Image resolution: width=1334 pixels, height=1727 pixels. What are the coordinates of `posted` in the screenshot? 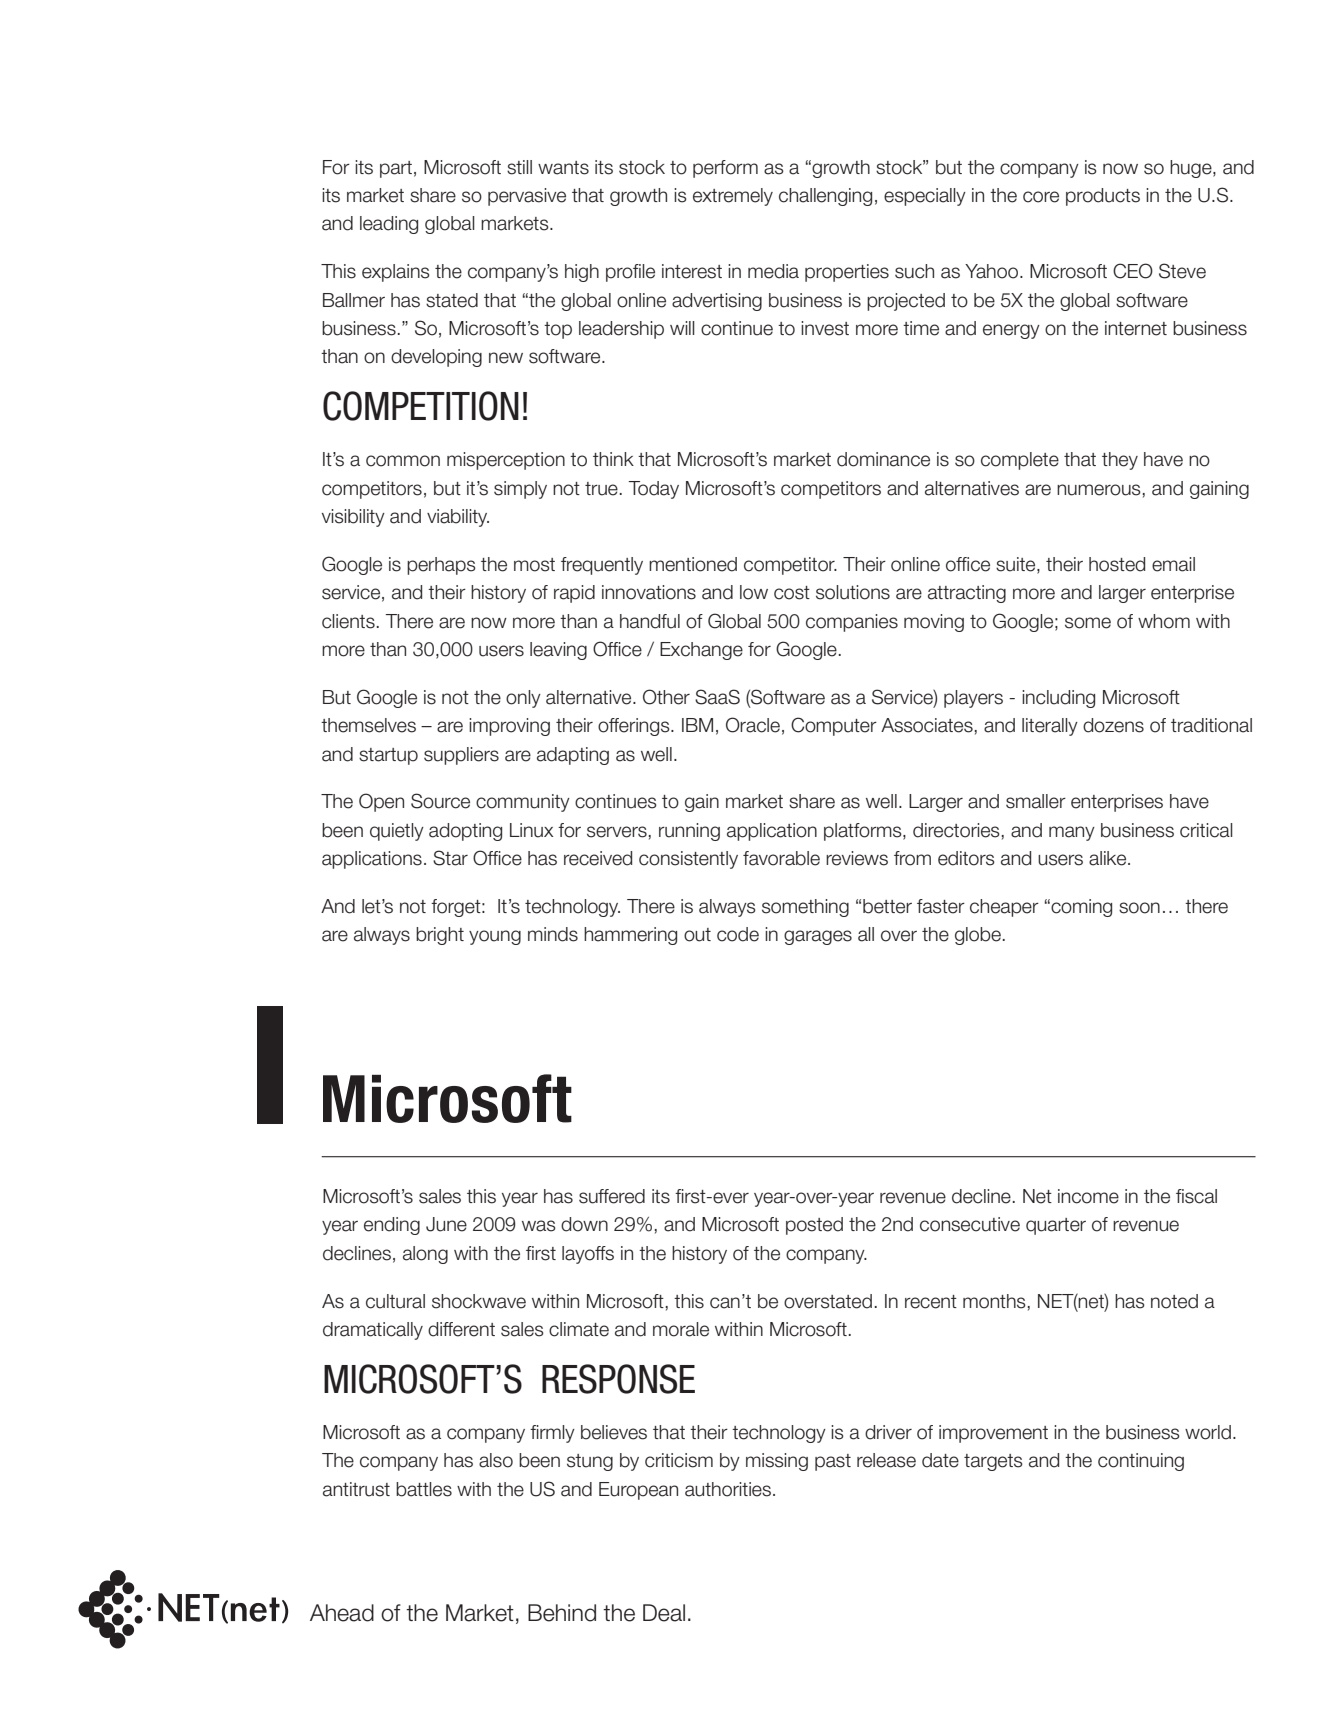 It's located at (814, 1226).
